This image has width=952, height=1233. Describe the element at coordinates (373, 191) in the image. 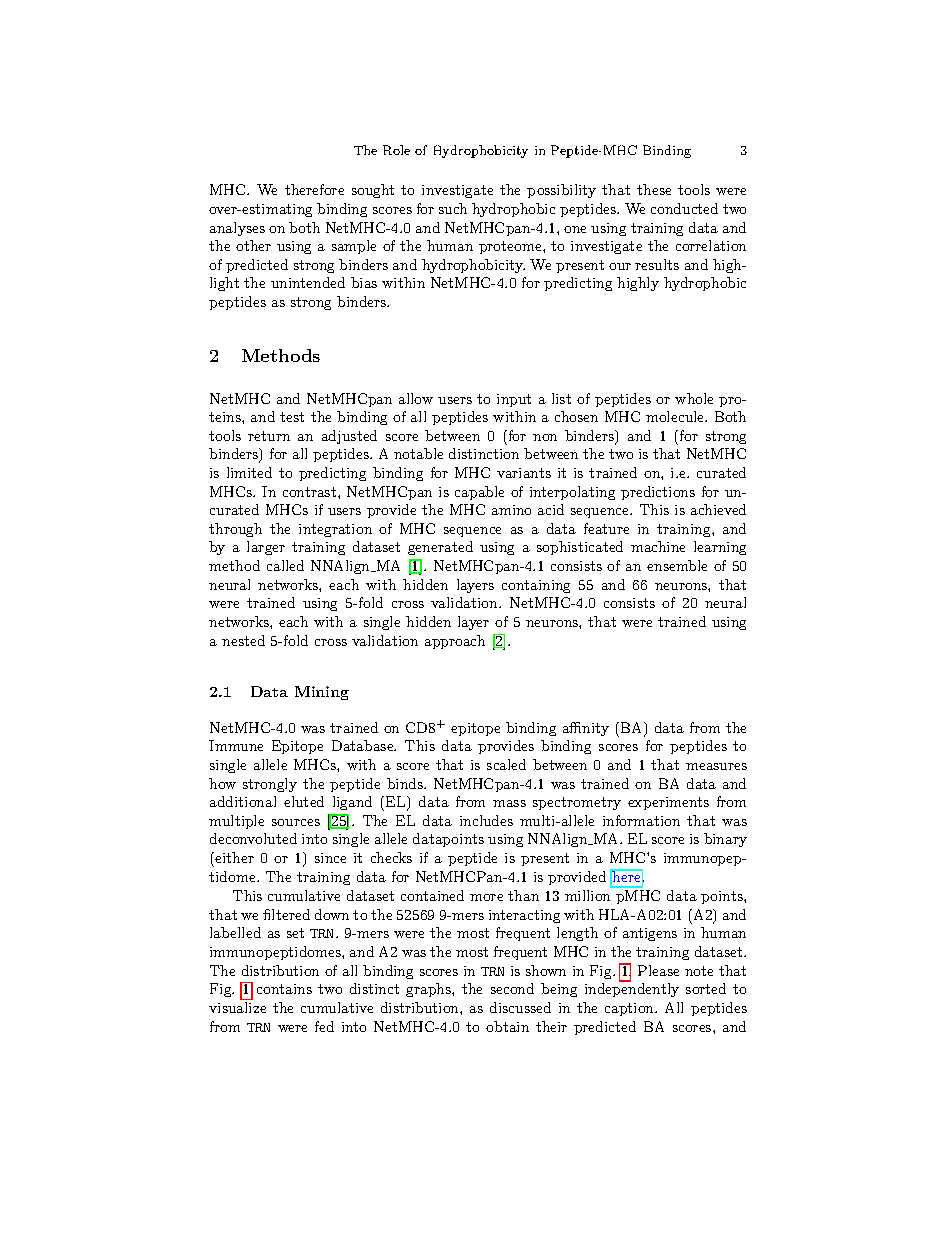

I see `sought` at that location.
